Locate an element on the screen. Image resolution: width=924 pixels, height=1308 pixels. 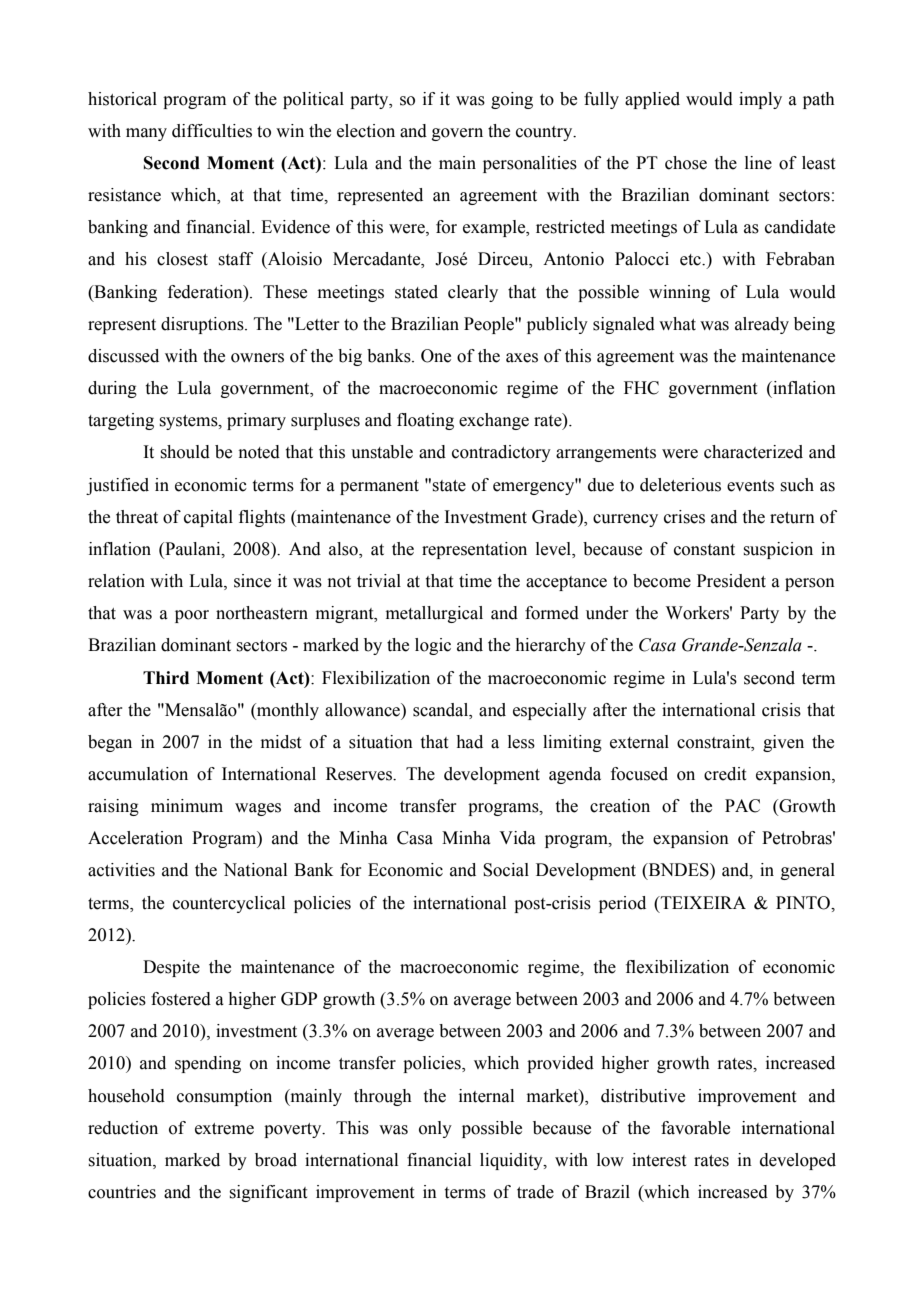
going is located at coordinates (512, 100).
